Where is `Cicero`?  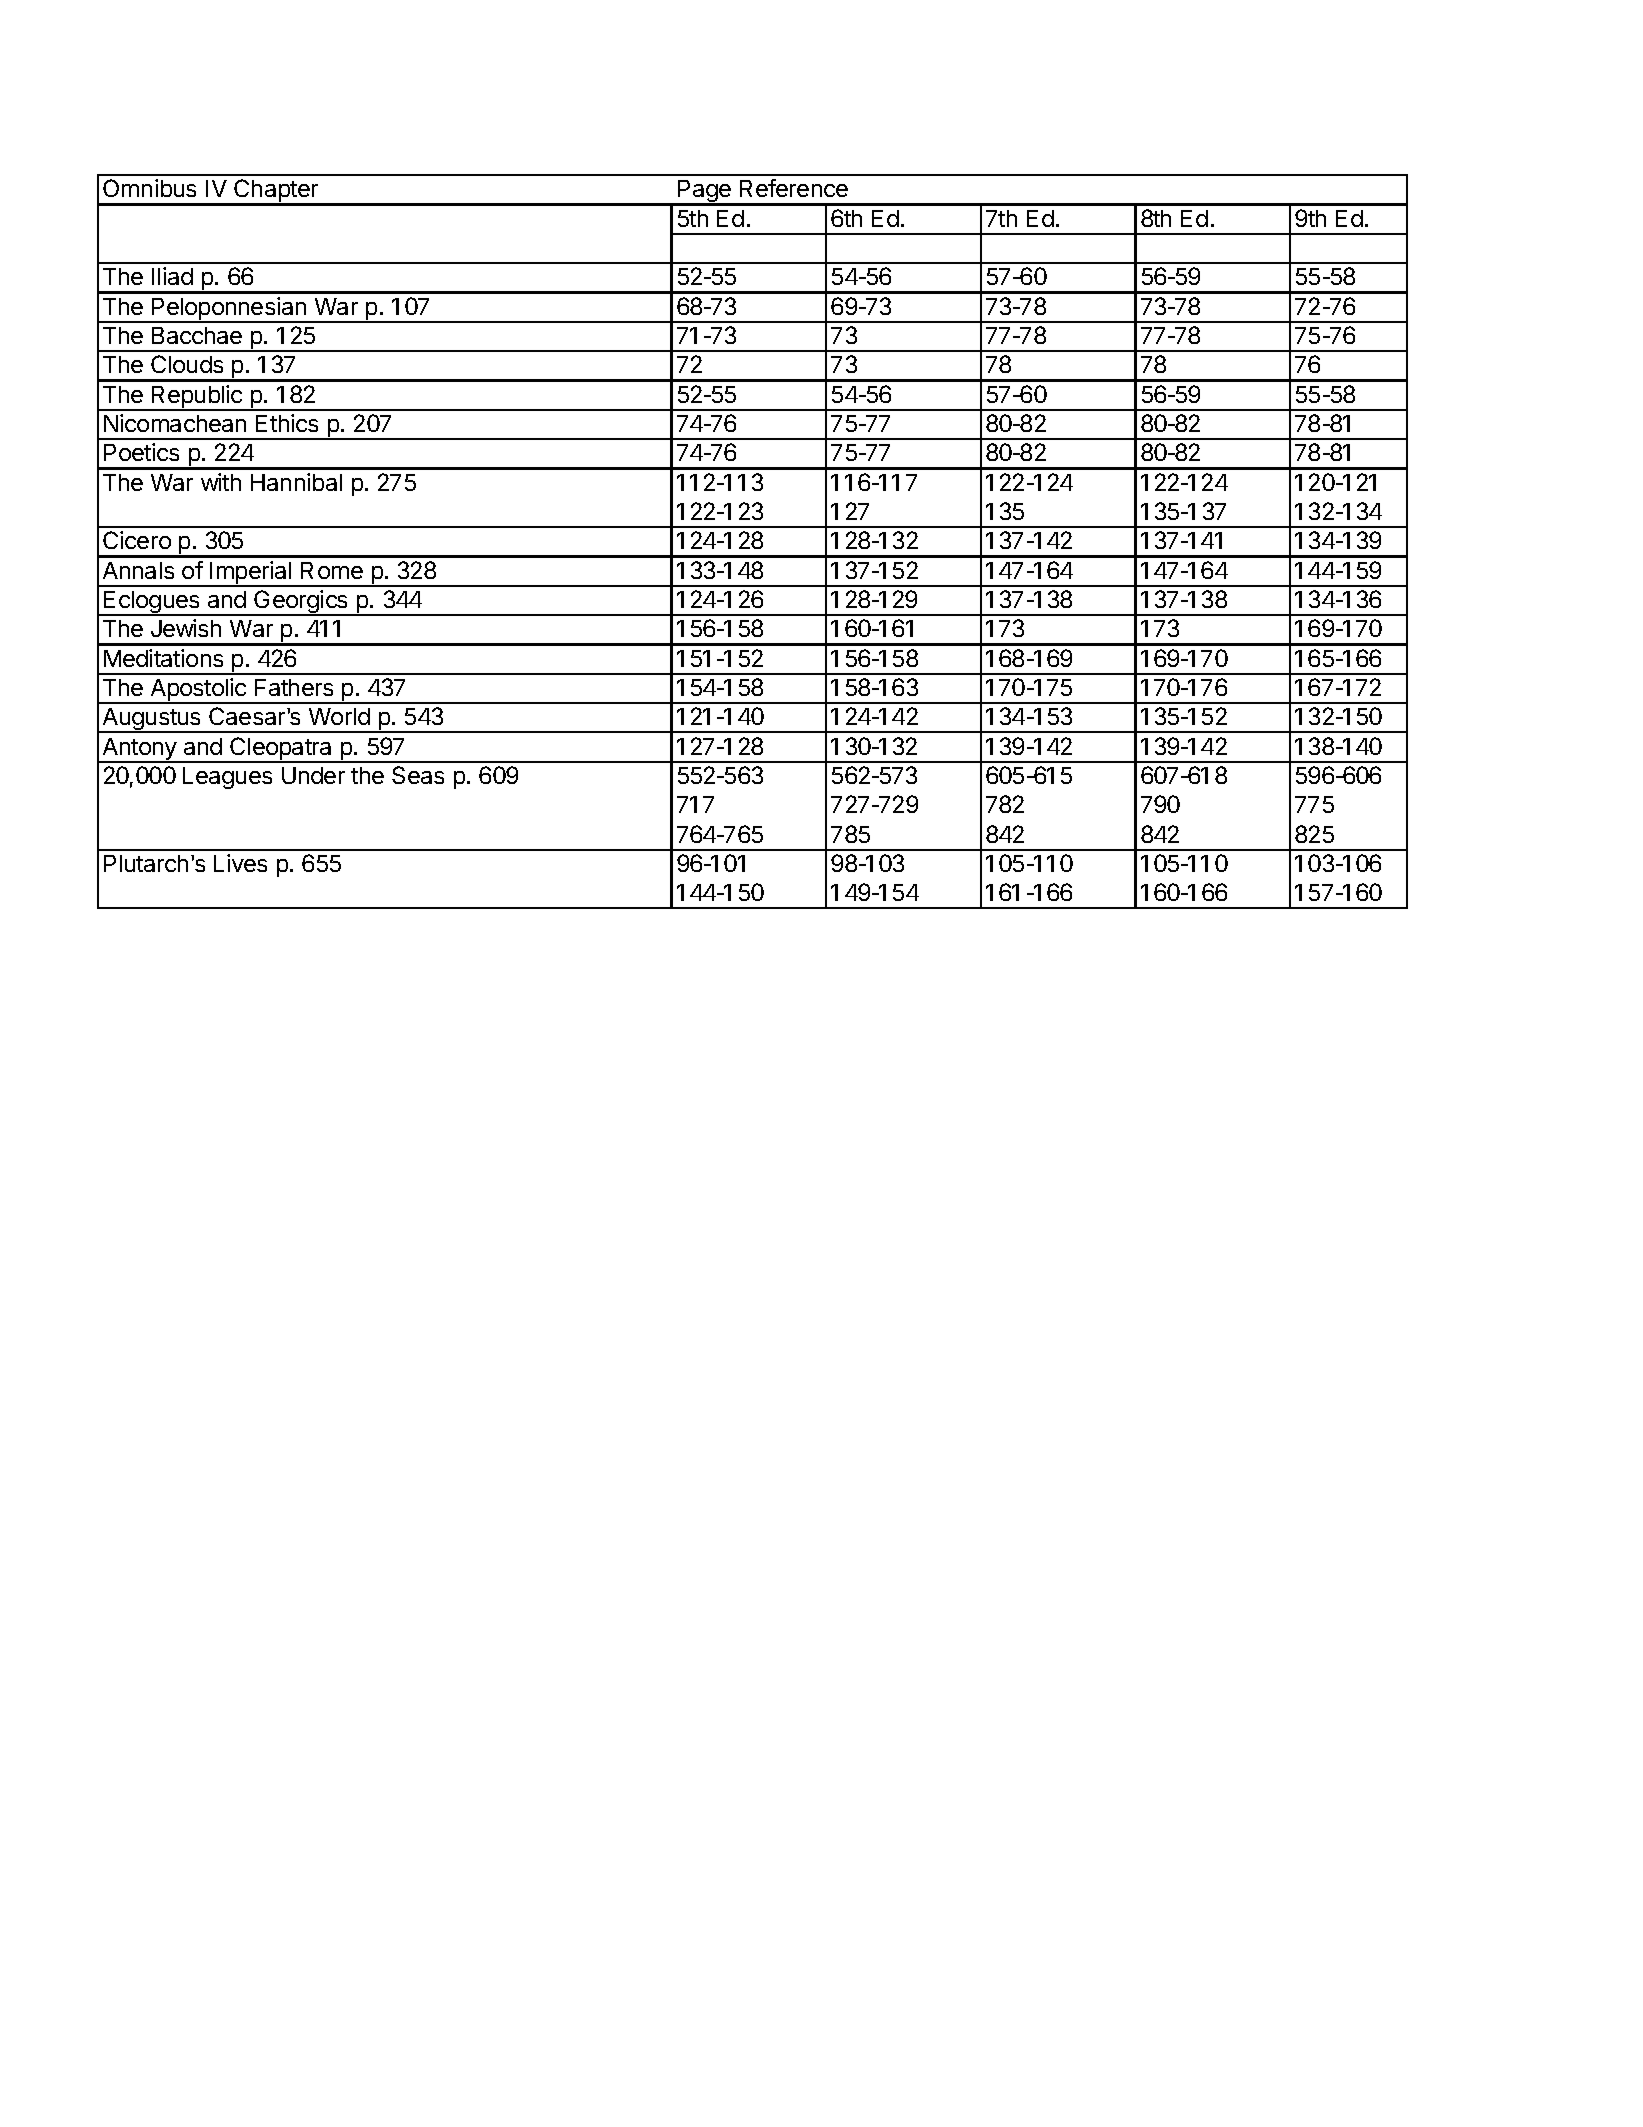
Cicero is located at coordinates (137, 540).
